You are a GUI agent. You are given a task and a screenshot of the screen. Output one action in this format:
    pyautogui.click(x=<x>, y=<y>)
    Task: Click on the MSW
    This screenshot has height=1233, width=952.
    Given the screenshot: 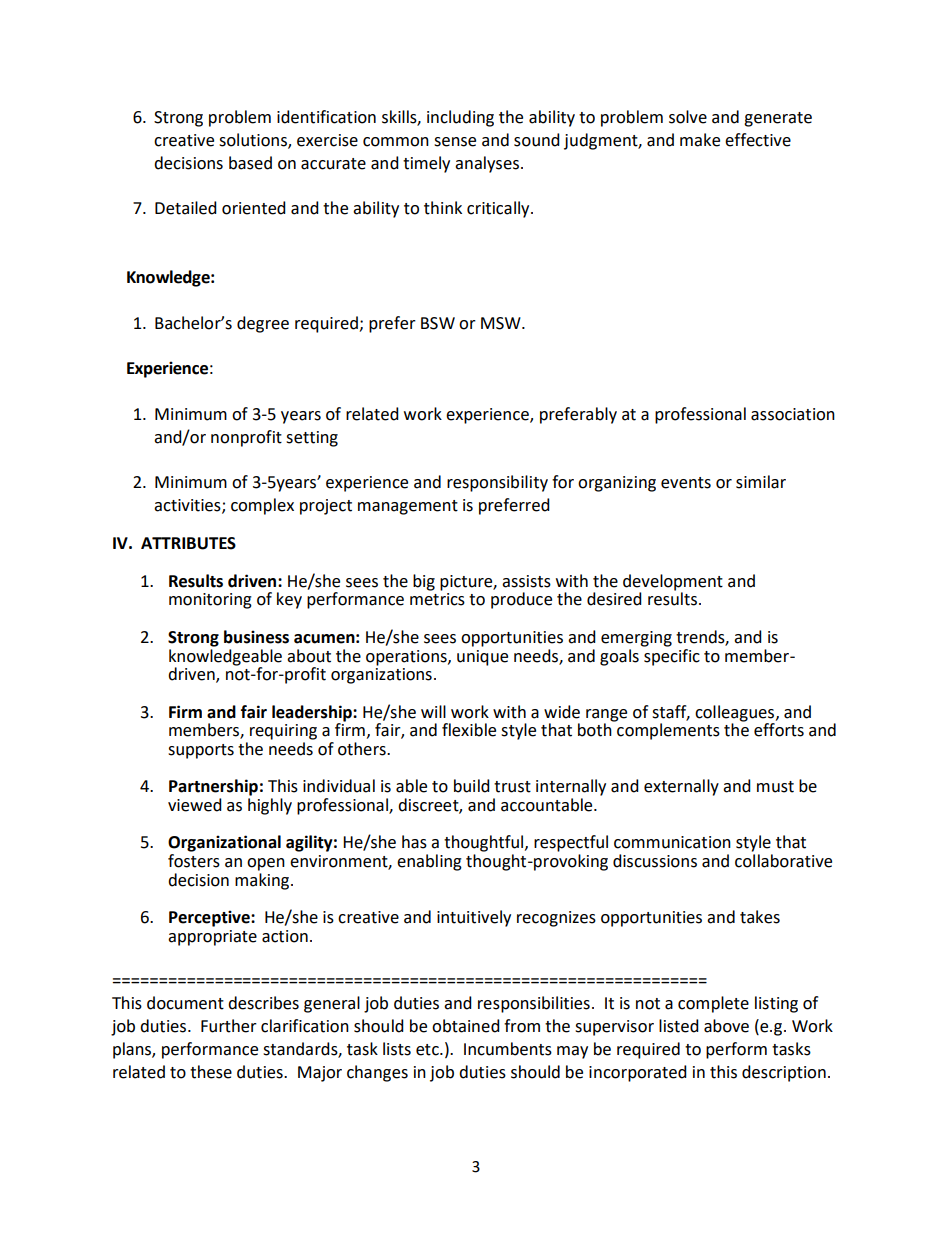 What is the action you would take?
    pyautogui.click(x=502, y=323)
